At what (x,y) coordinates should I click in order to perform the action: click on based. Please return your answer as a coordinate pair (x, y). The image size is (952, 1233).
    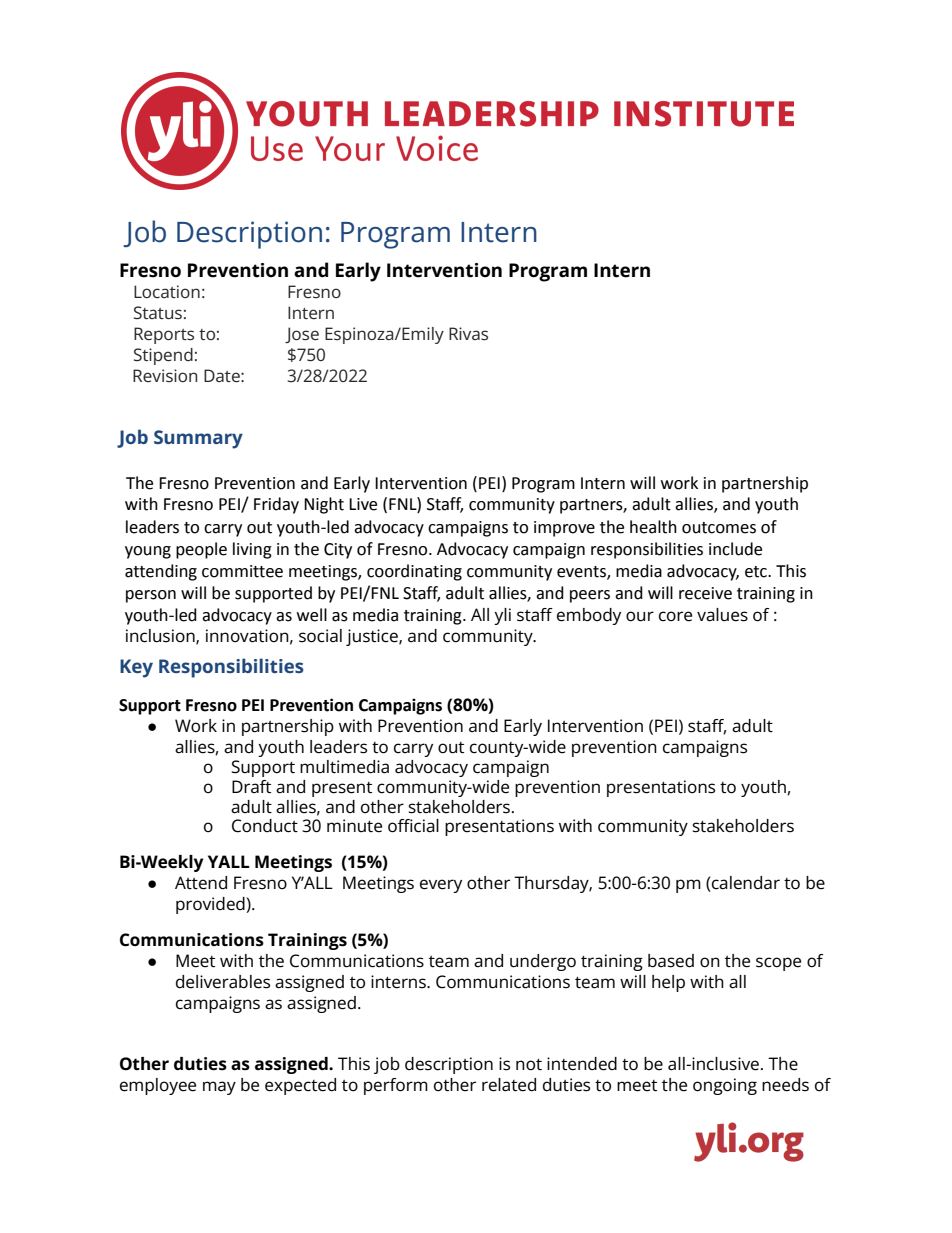
    Looking at the image, I should click on (671, 961).
